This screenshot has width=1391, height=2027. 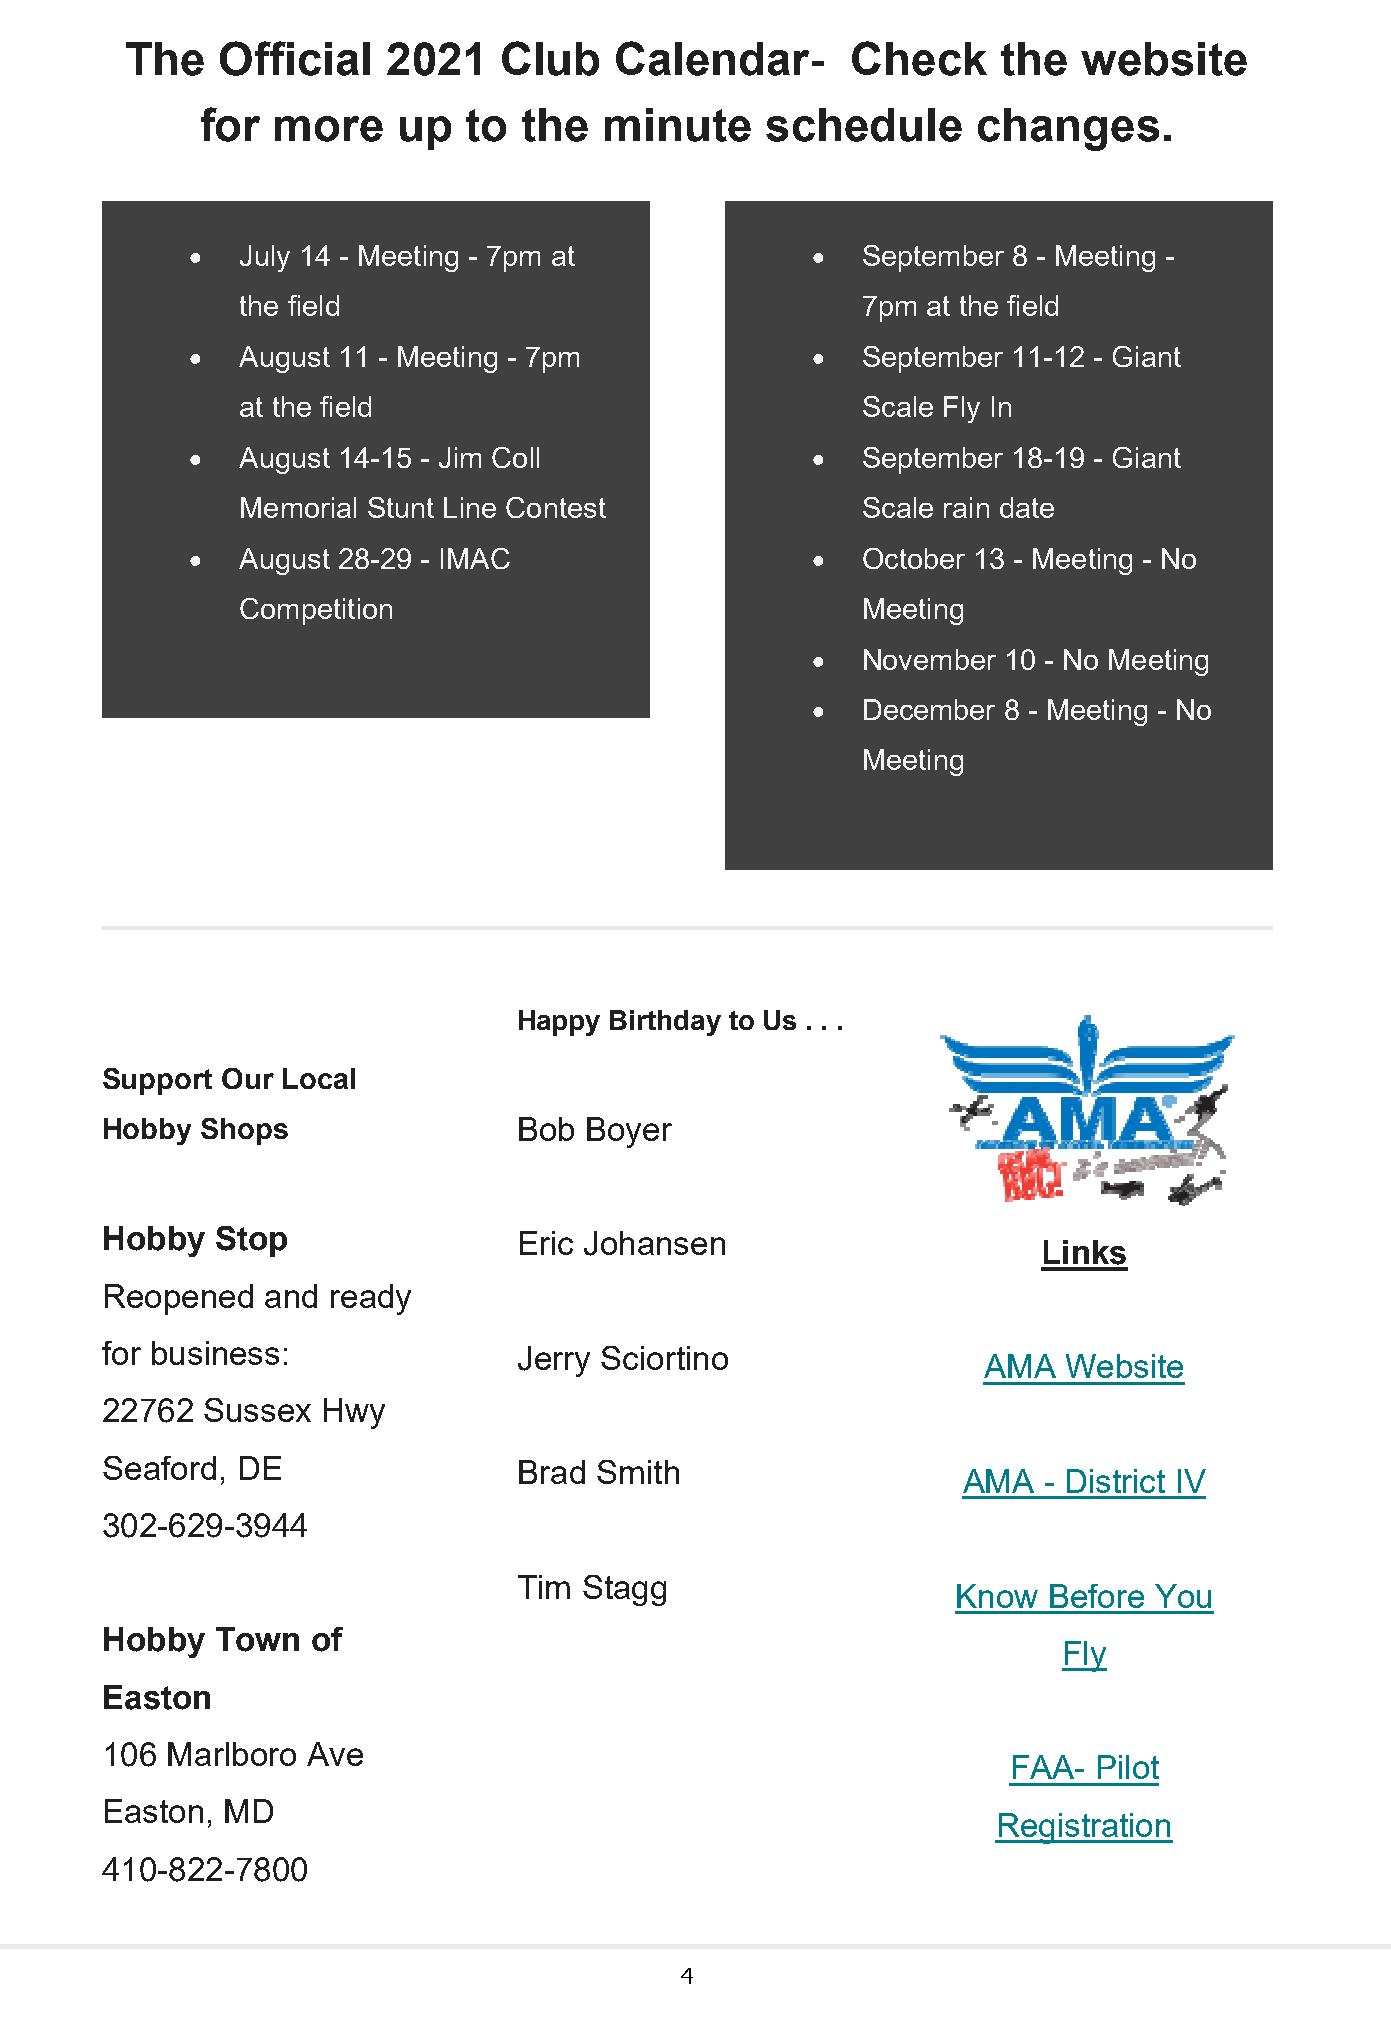 What do you see at coordinates (1068, 129) in the screenshot?
I see `changes` at bounding box center [1068, 129].
